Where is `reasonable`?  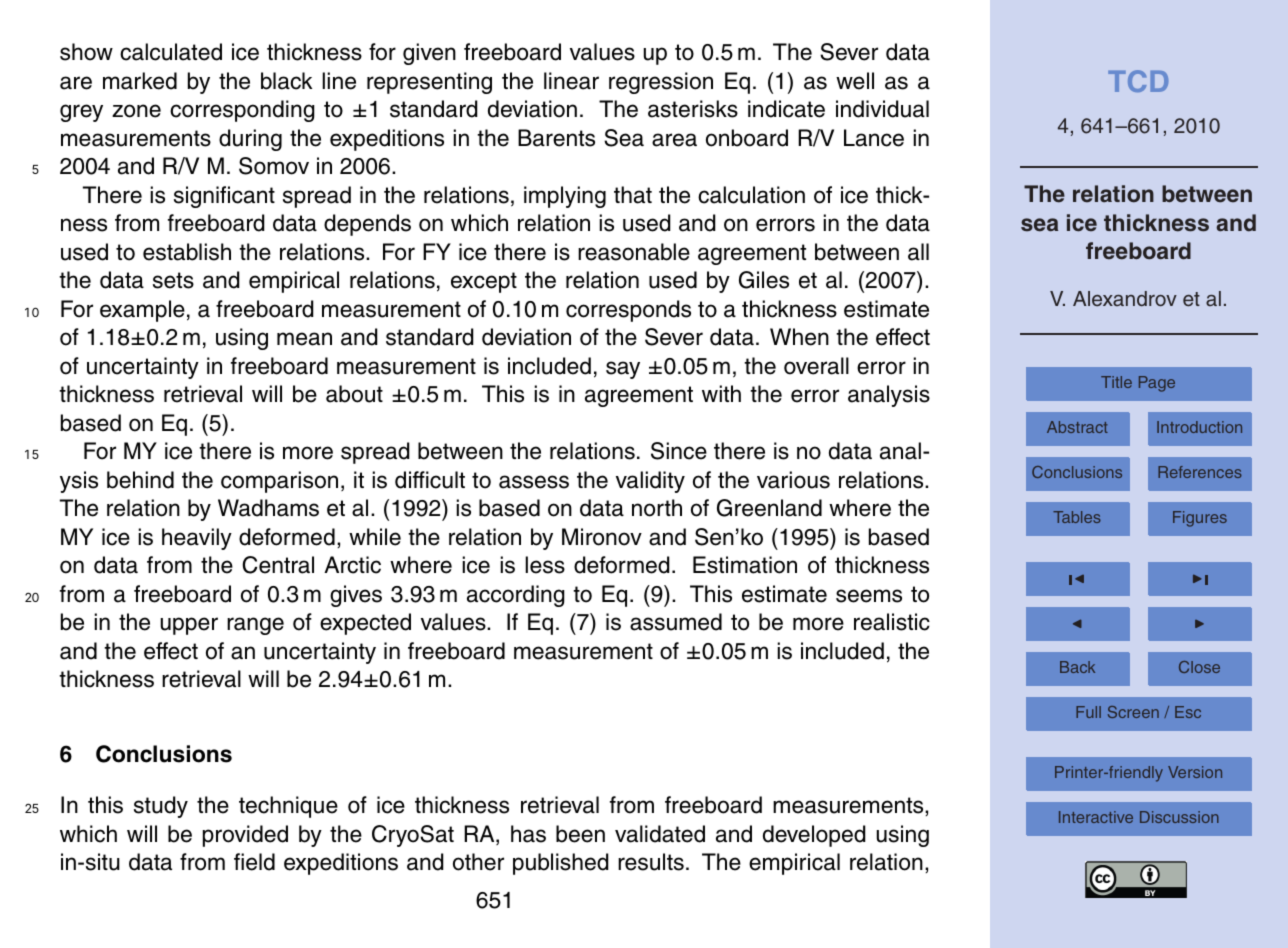 reasonable is located at coordinates (634, 252).
